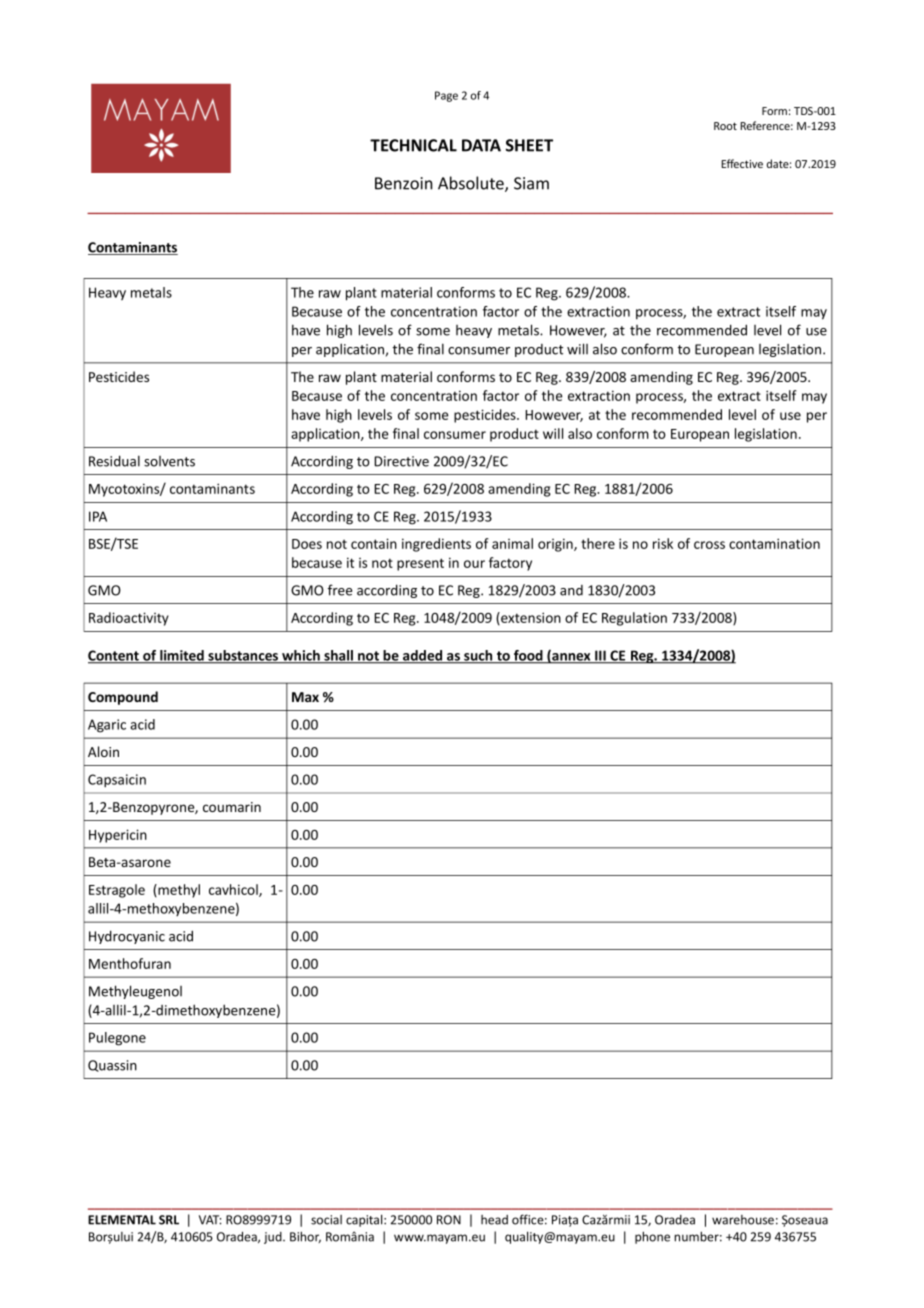 This screenshot has width=924, height=1308. I want to click on TECHNICAL, so click(413, 145).
